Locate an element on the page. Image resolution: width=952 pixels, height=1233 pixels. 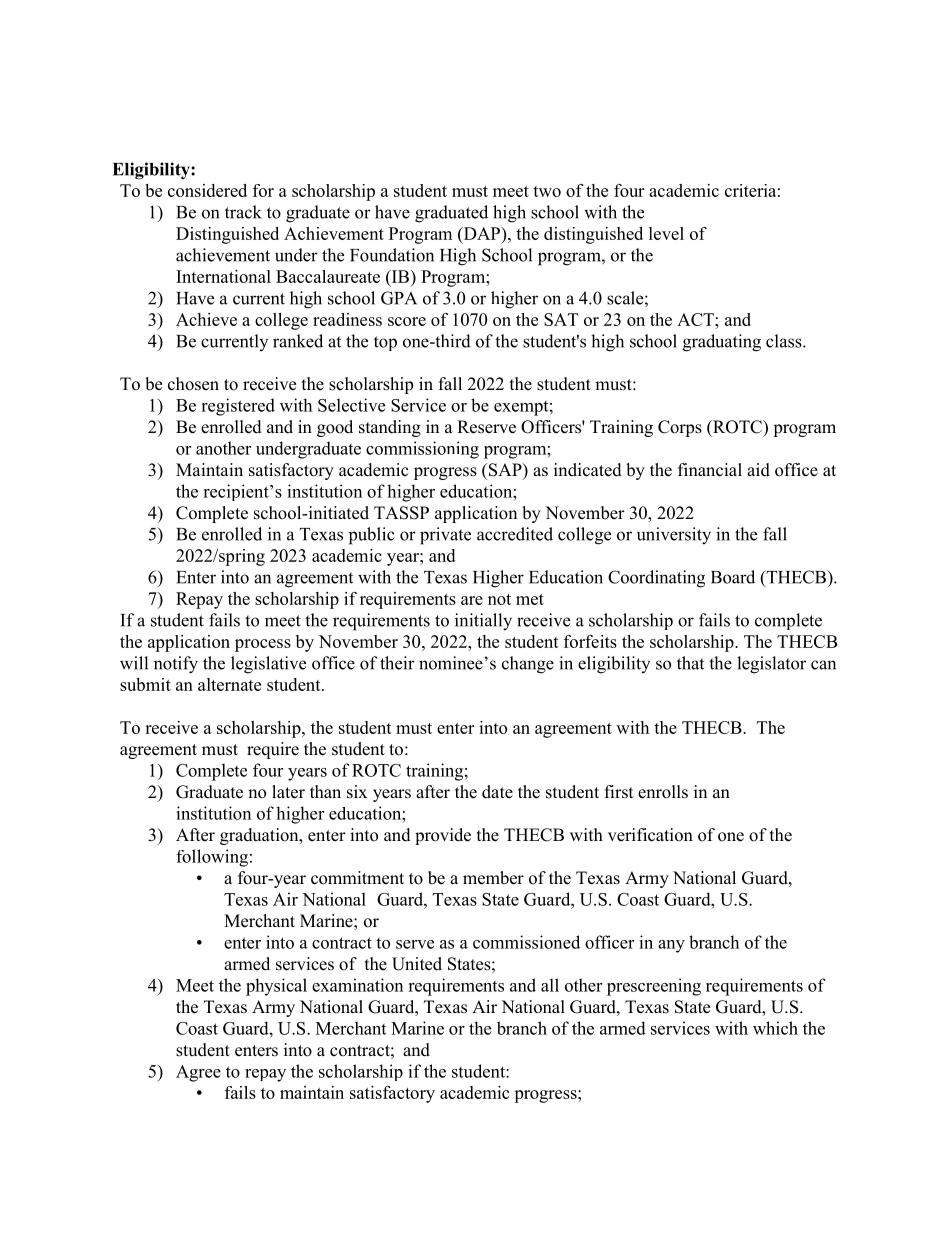
level is located at coordinates (666, 233).
